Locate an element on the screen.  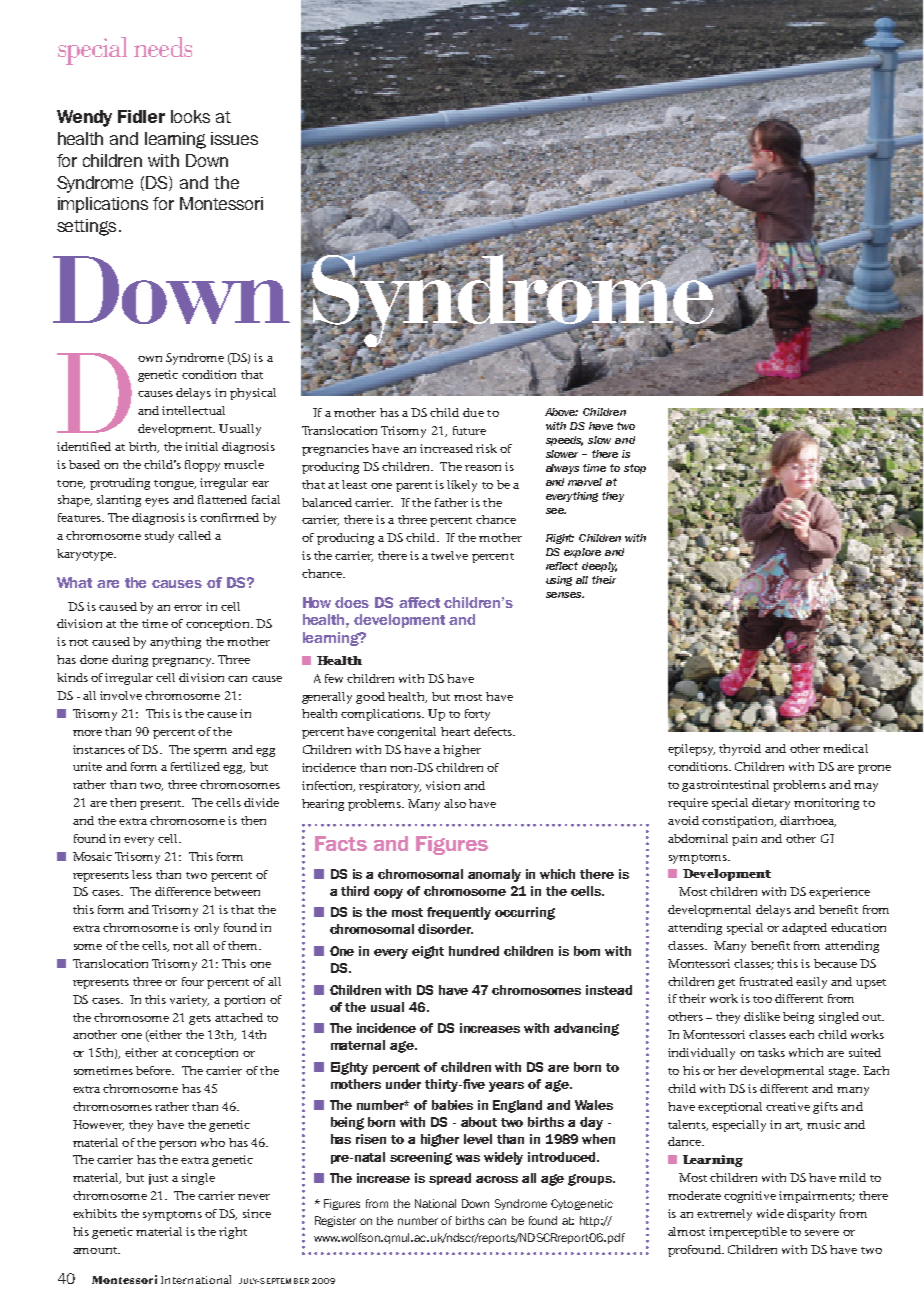
disparity is located at coordinates (811, 1215).
